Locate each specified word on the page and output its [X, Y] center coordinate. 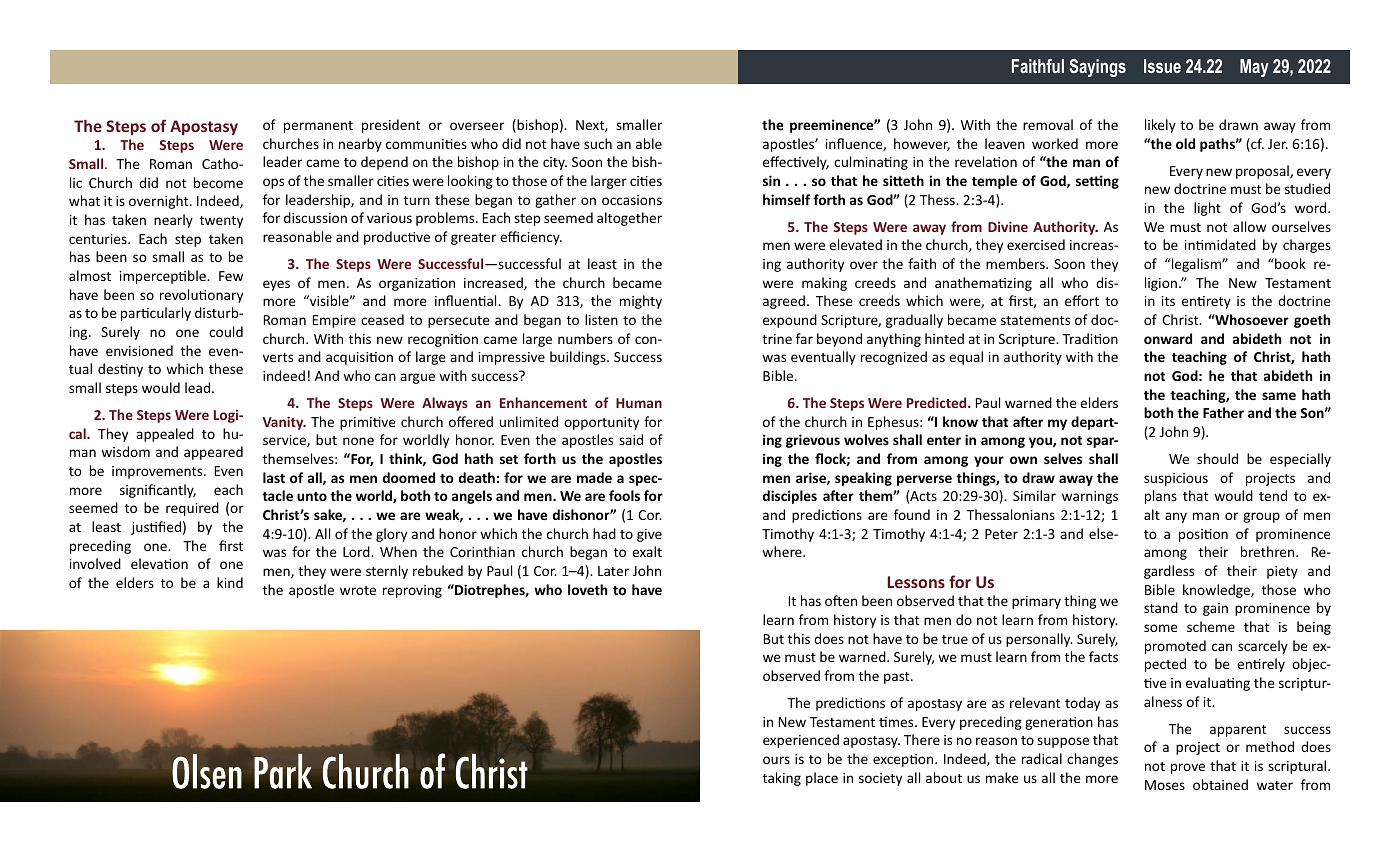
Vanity [284, 423]
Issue [1162, 66]
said [631, 439]
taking [782, 779]
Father [1223, 412]
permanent [318, 127]
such [598, 143]
